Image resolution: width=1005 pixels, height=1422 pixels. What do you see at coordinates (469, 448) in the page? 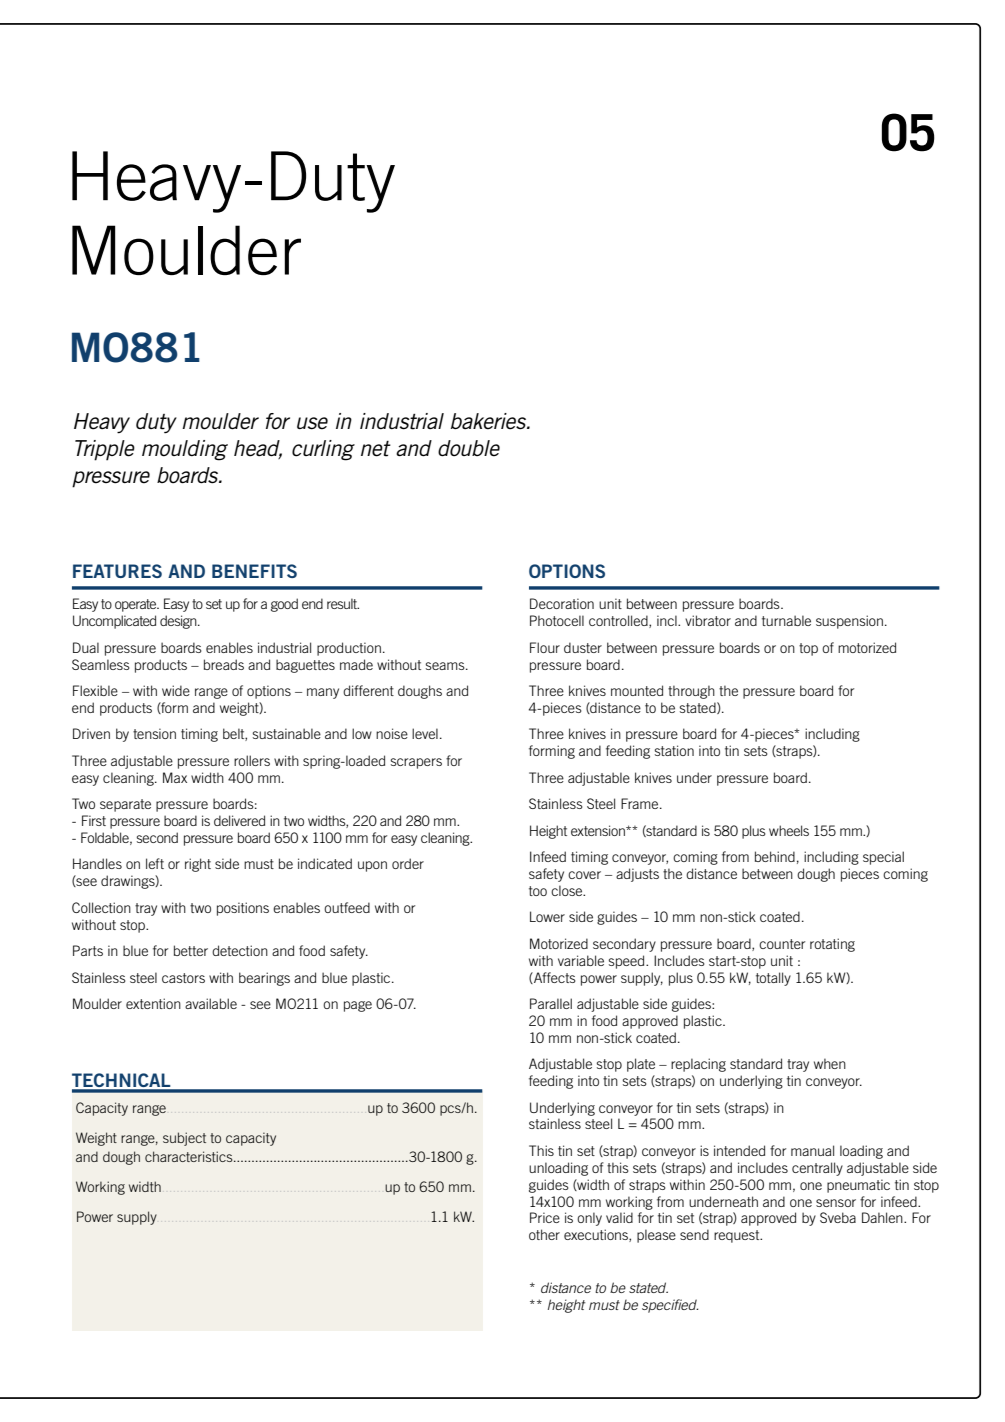
I see `double` at bounding box center [469, 448].
